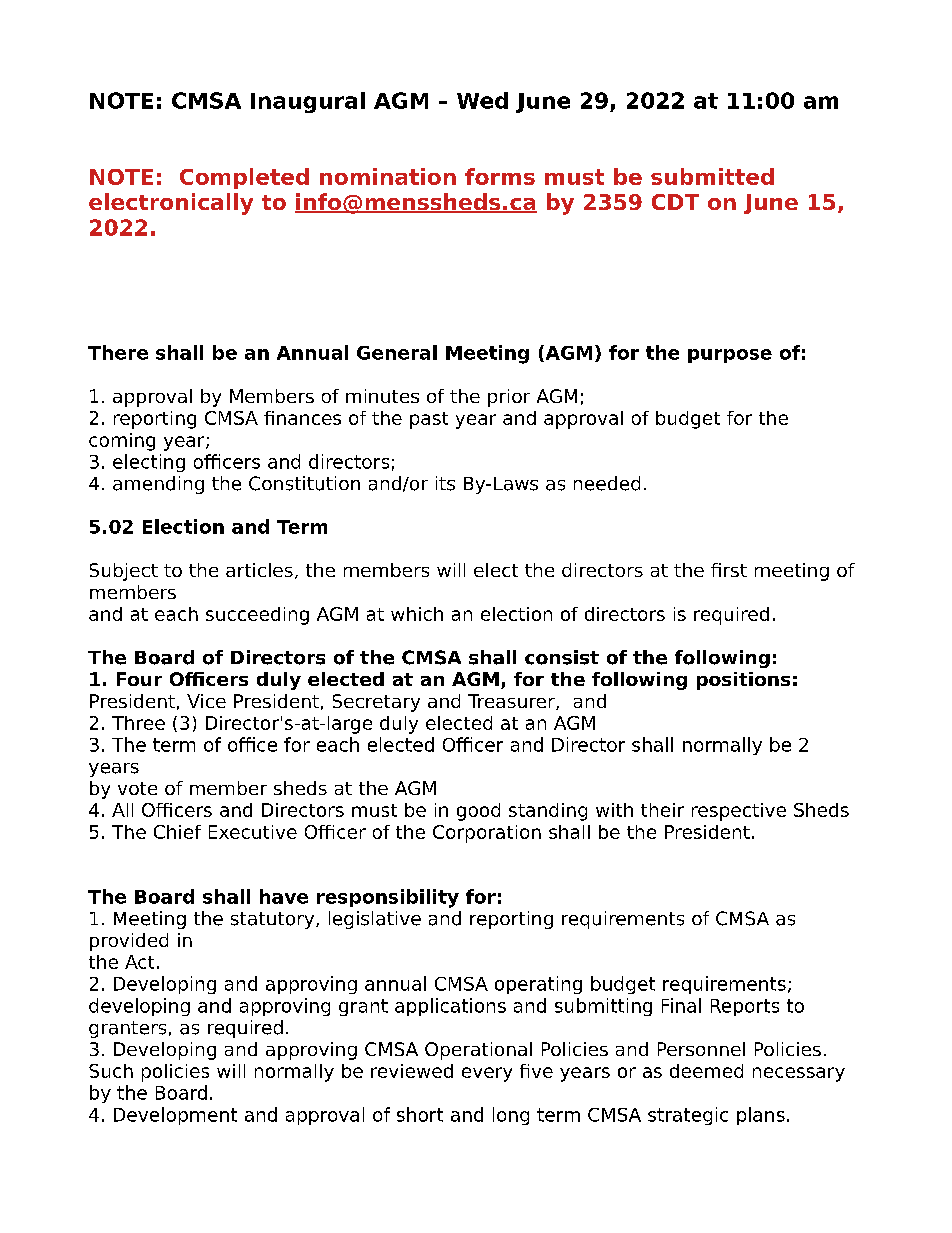 Image resolution: width=952 pixels, height=1233 pixels. What do you see at coordinates (118, 352) in the document?
I see `There` at bounding box center [118, 352].
